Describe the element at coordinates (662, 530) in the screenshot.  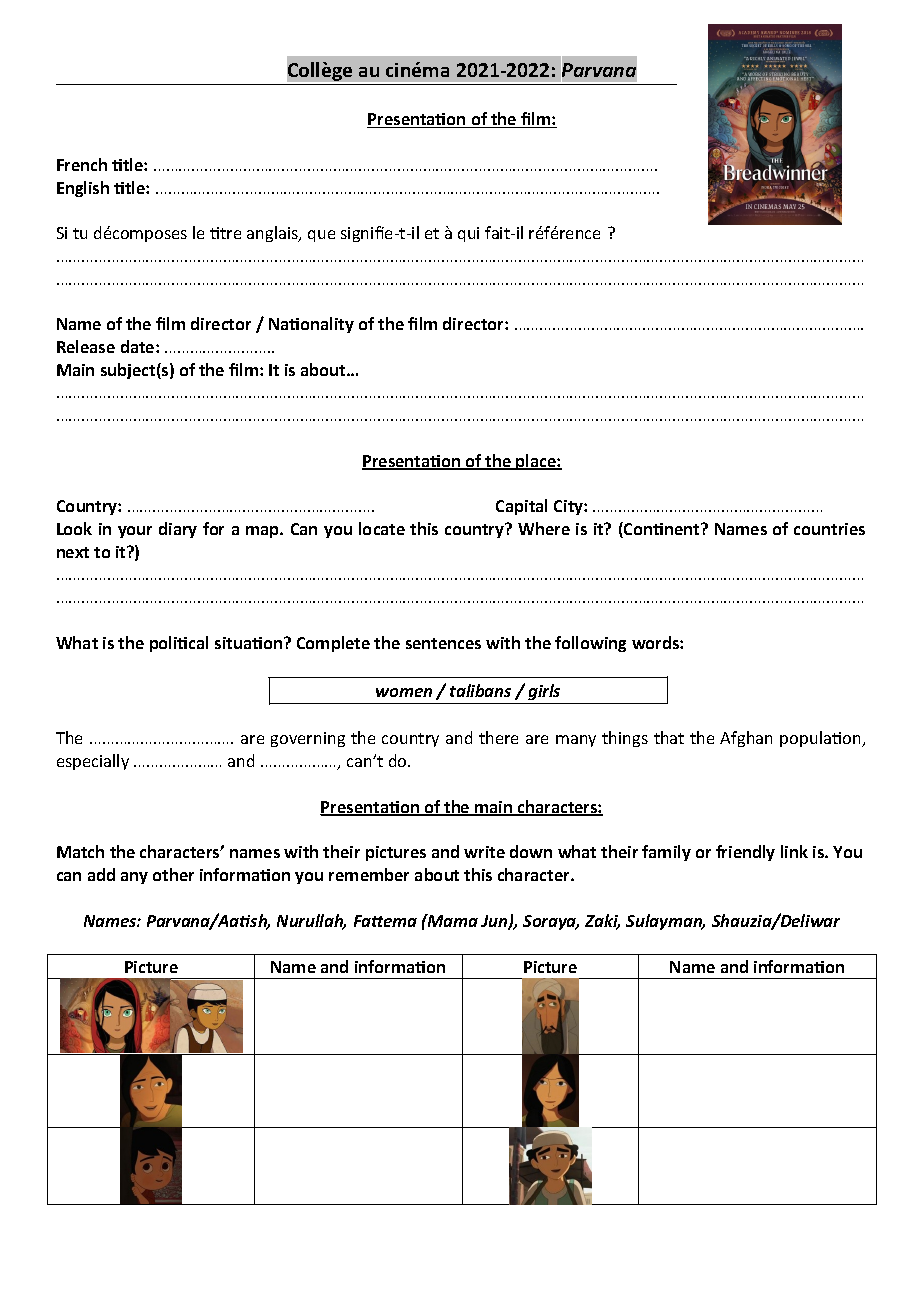
I see `Continent` at that location.
